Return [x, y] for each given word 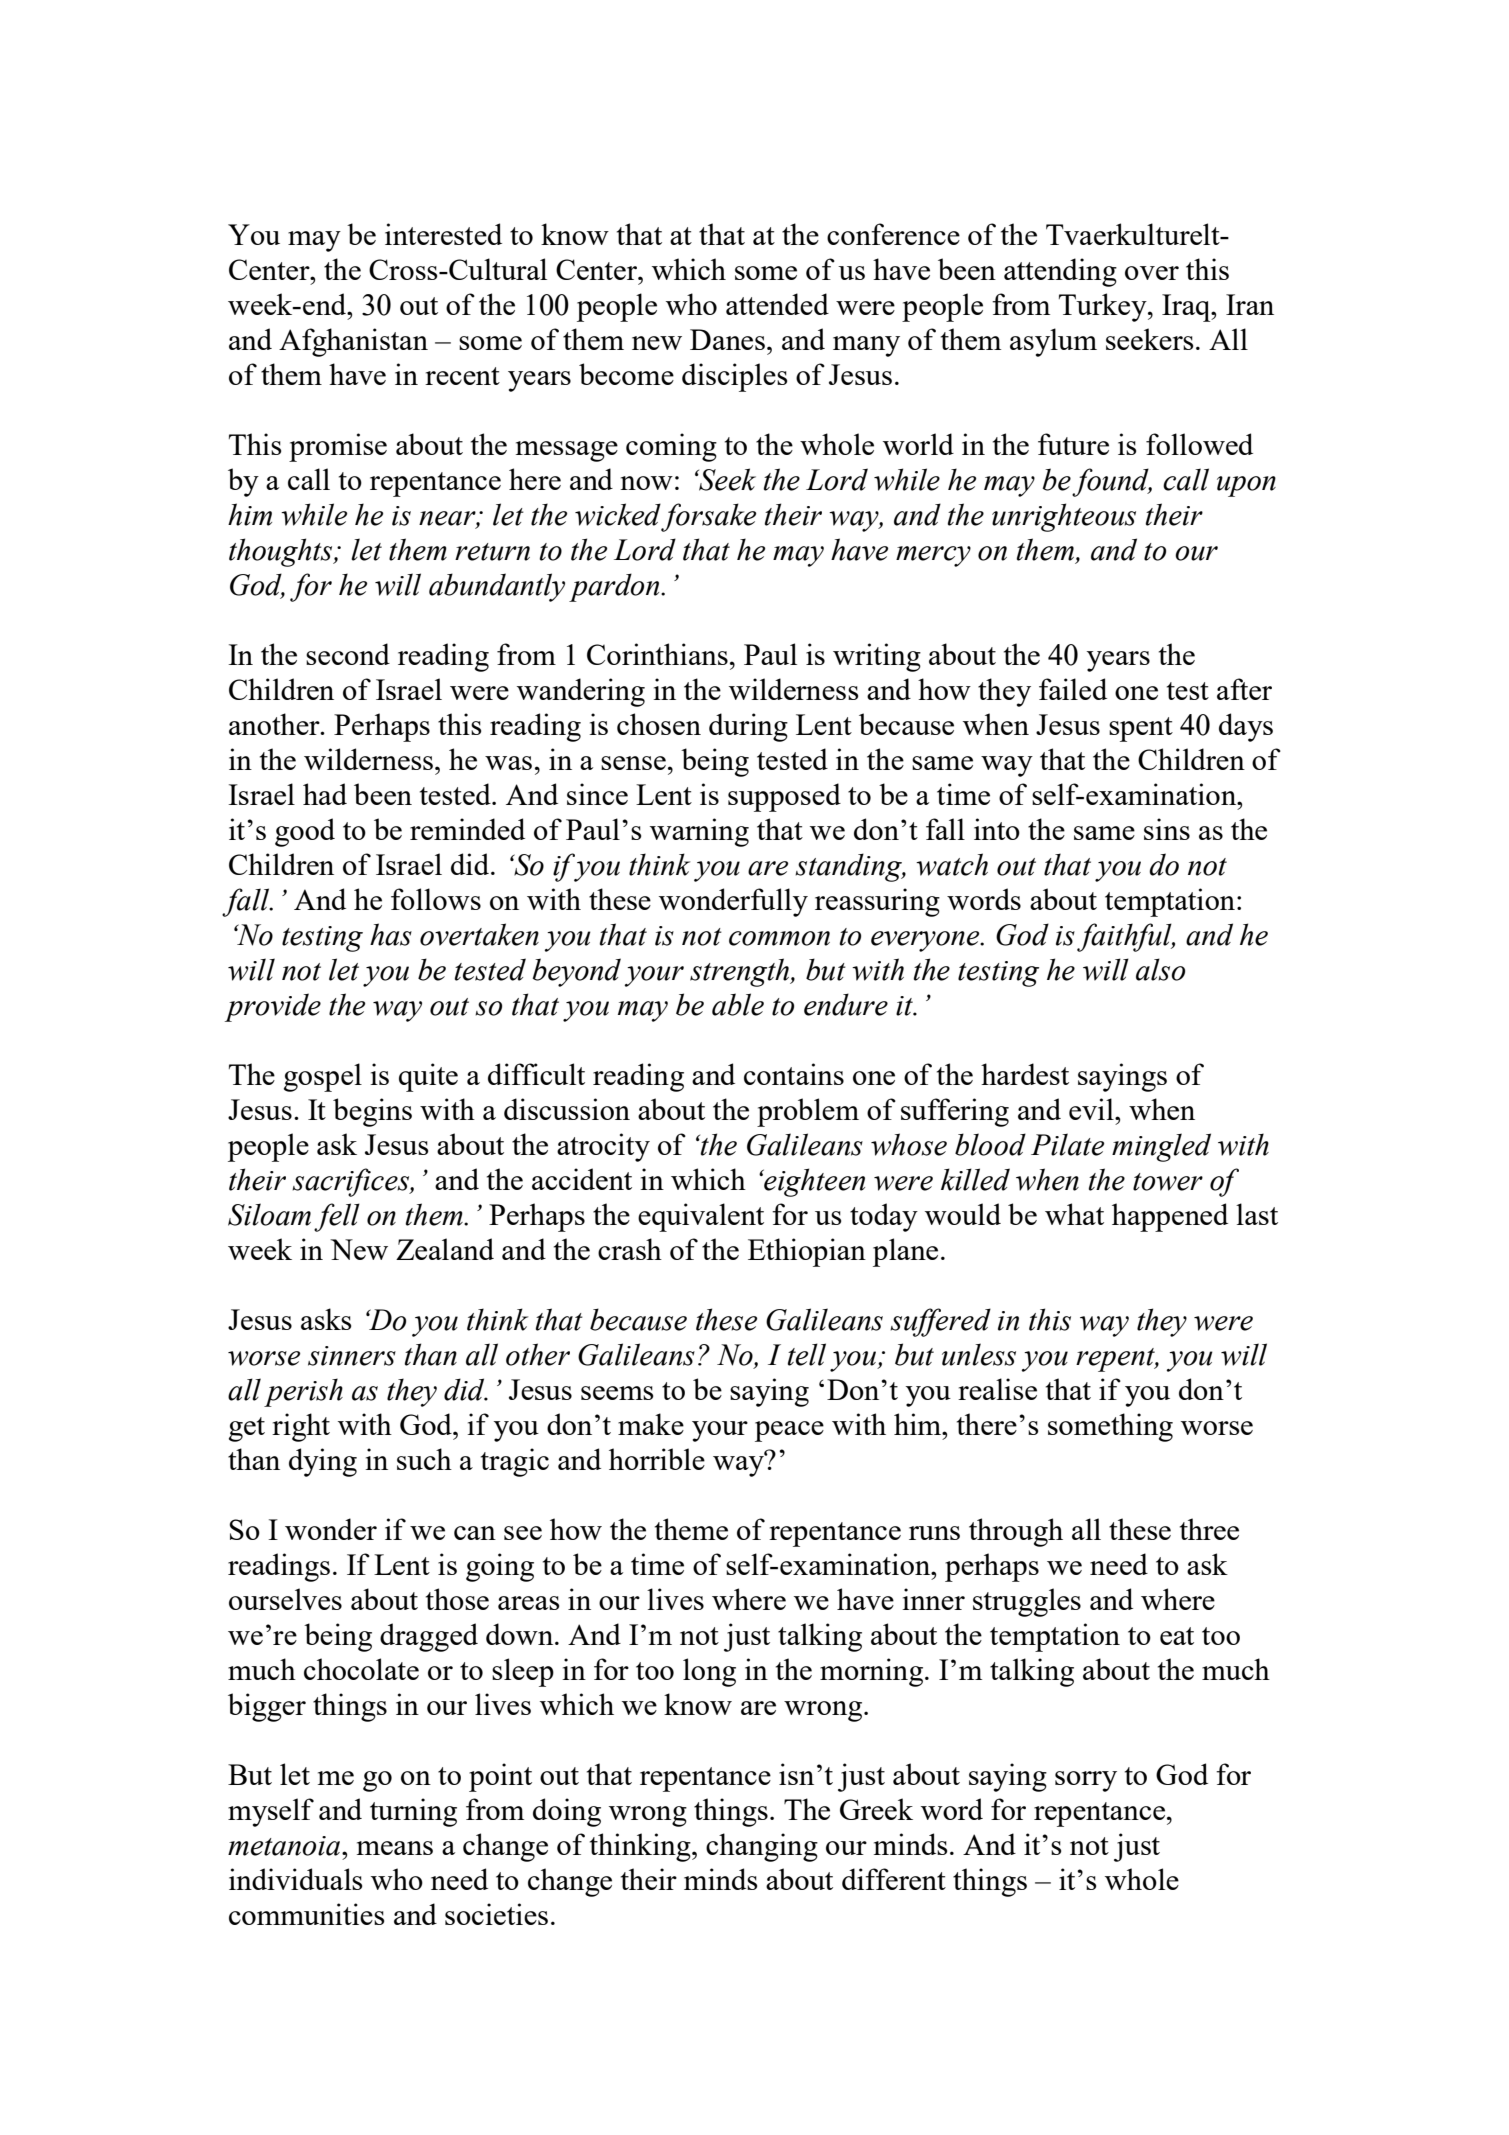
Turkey [1104, 307]
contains [794, 1074]
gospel [323, 1077]
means [395, 1848]
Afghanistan [353, 342]
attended [777, 304]
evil [1092, 1109]
